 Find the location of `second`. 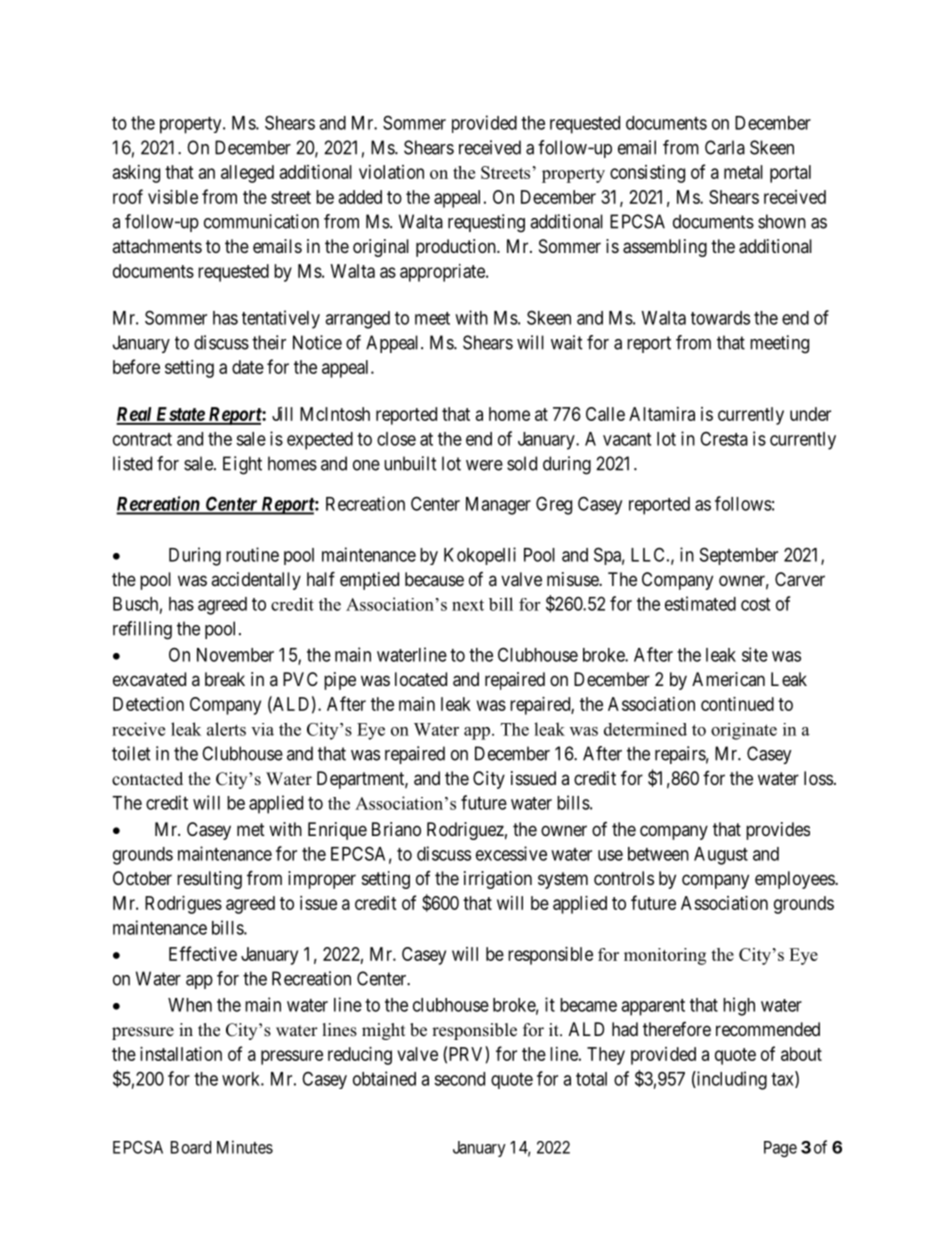

second is located at coordinates (459, 1079).
